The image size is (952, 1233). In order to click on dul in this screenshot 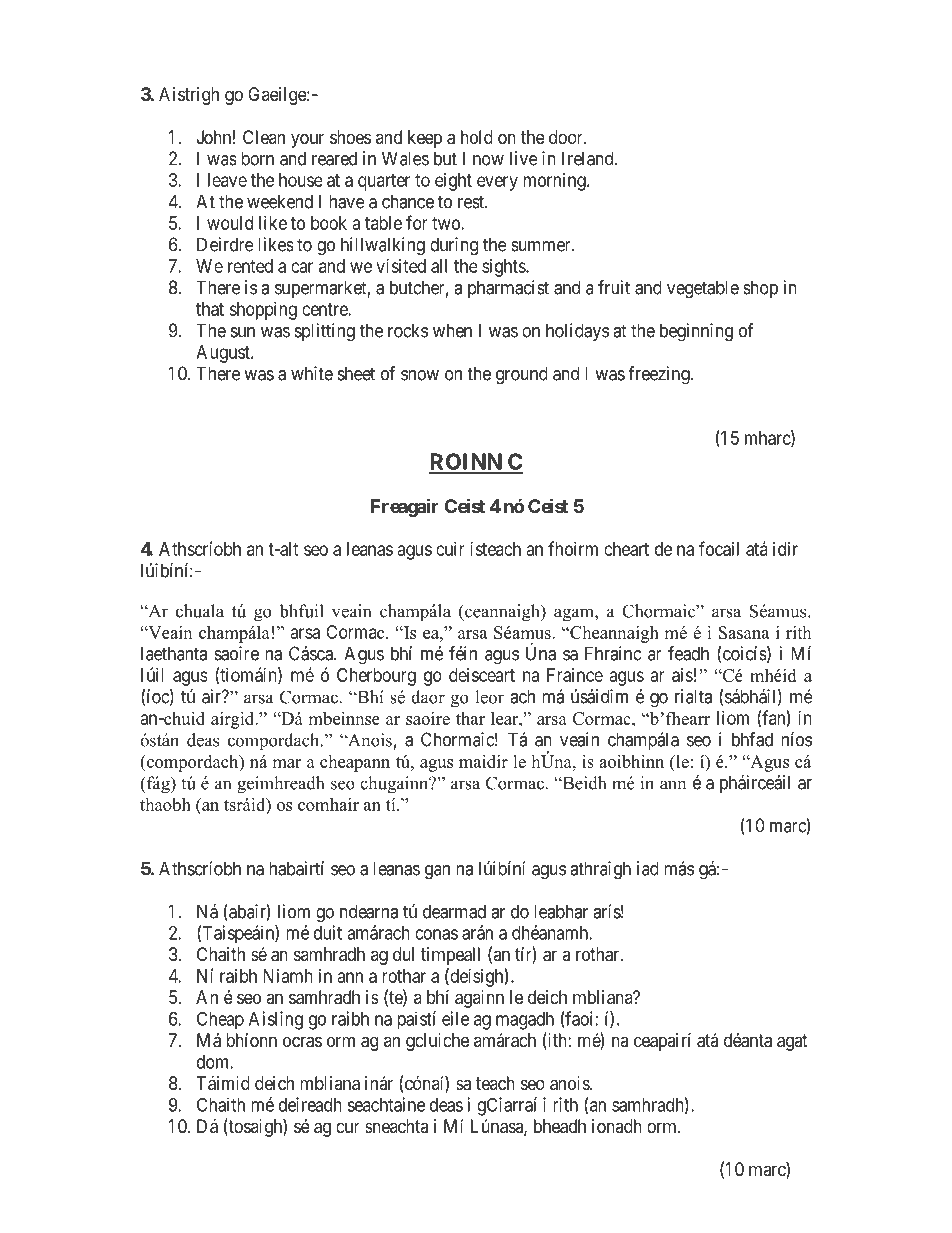, I will do `click(403, 954)`.
